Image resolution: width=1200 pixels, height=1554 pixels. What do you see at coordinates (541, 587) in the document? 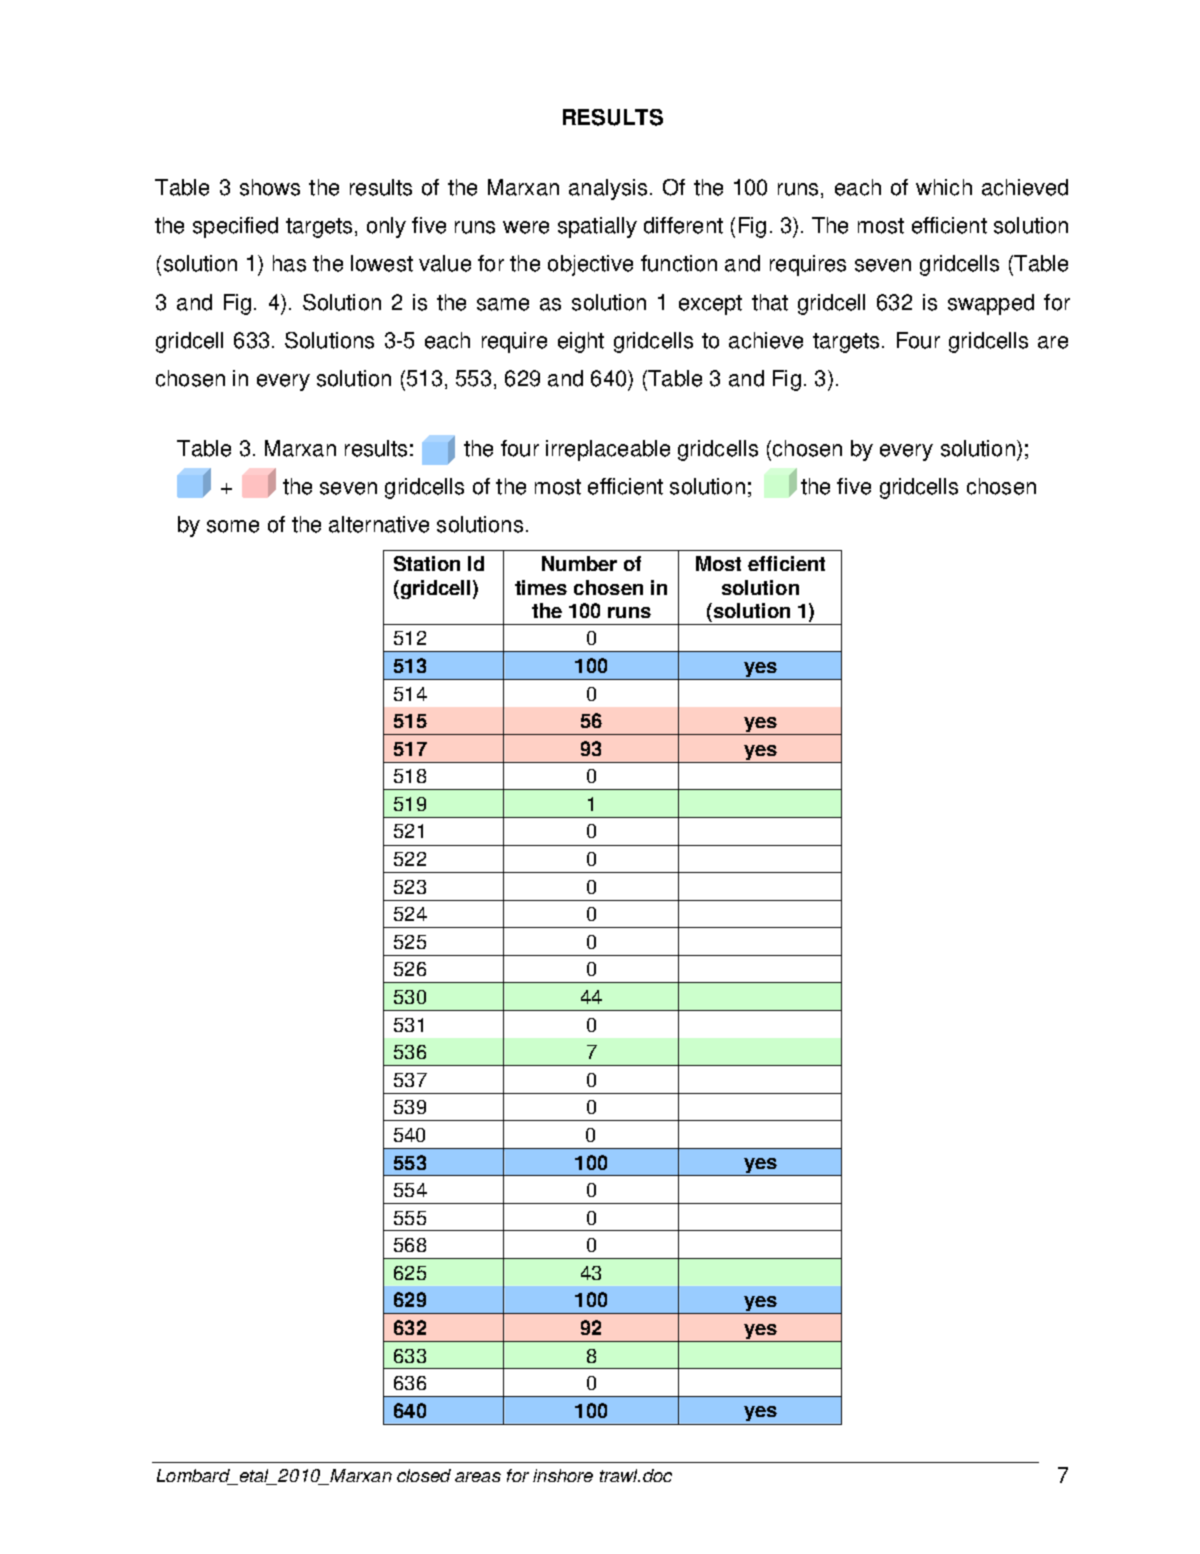
I see `times` at bounding box center [541, 587].
